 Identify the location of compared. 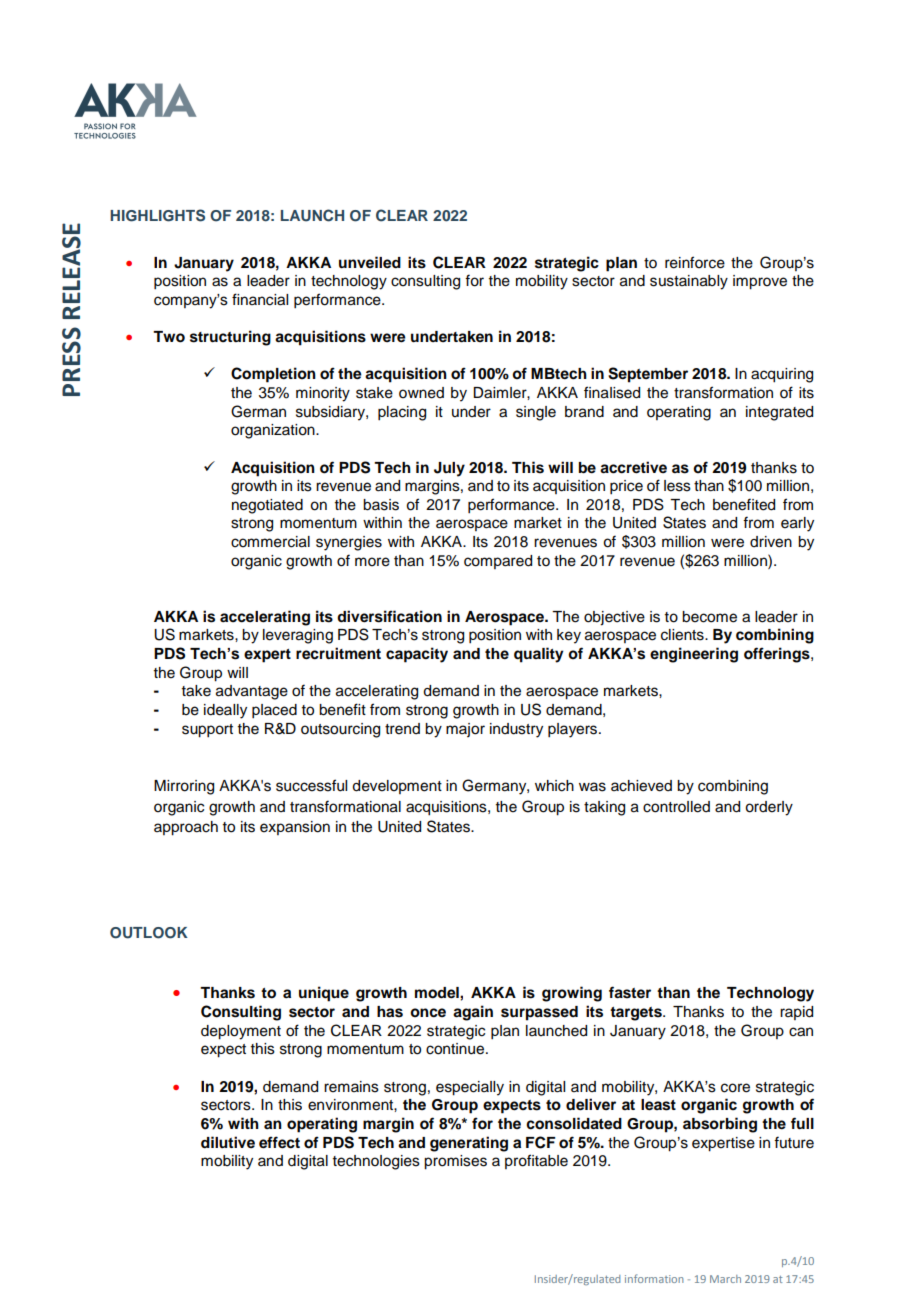
(498, 562).
